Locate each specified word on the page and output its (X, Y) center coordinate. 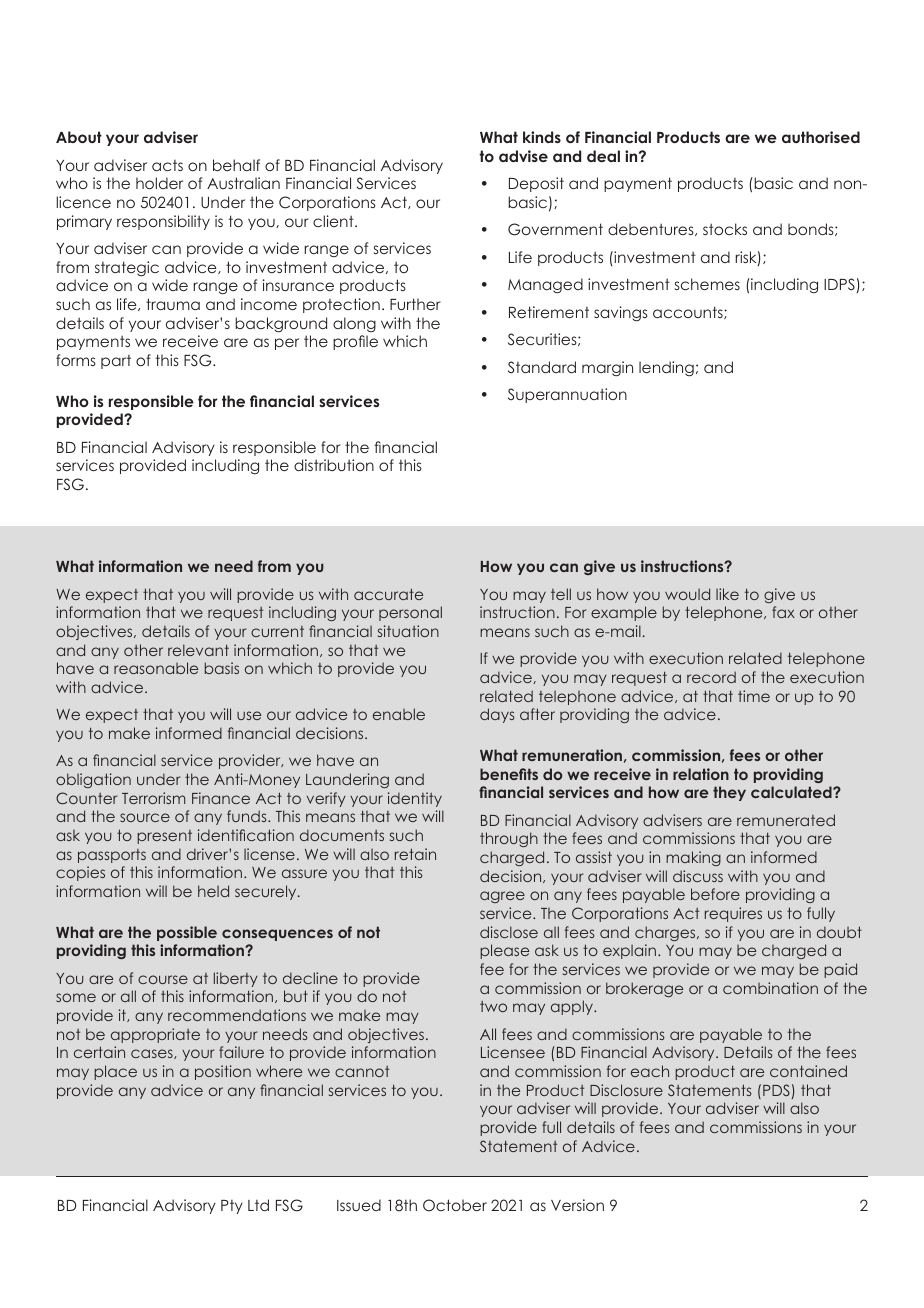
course (163, 979)
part (116, 362)
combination (770, 988)
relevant (198, 650)
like (727, 594)
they (729, 793)
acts (167, 165)
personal (410, 613)
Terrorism (153, 798)
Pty (232, 1207)
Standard (542, 367)
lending (666, 368)
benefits (509, 774)
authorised (821, 137)
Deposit (536, 184)
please (504, 951)
